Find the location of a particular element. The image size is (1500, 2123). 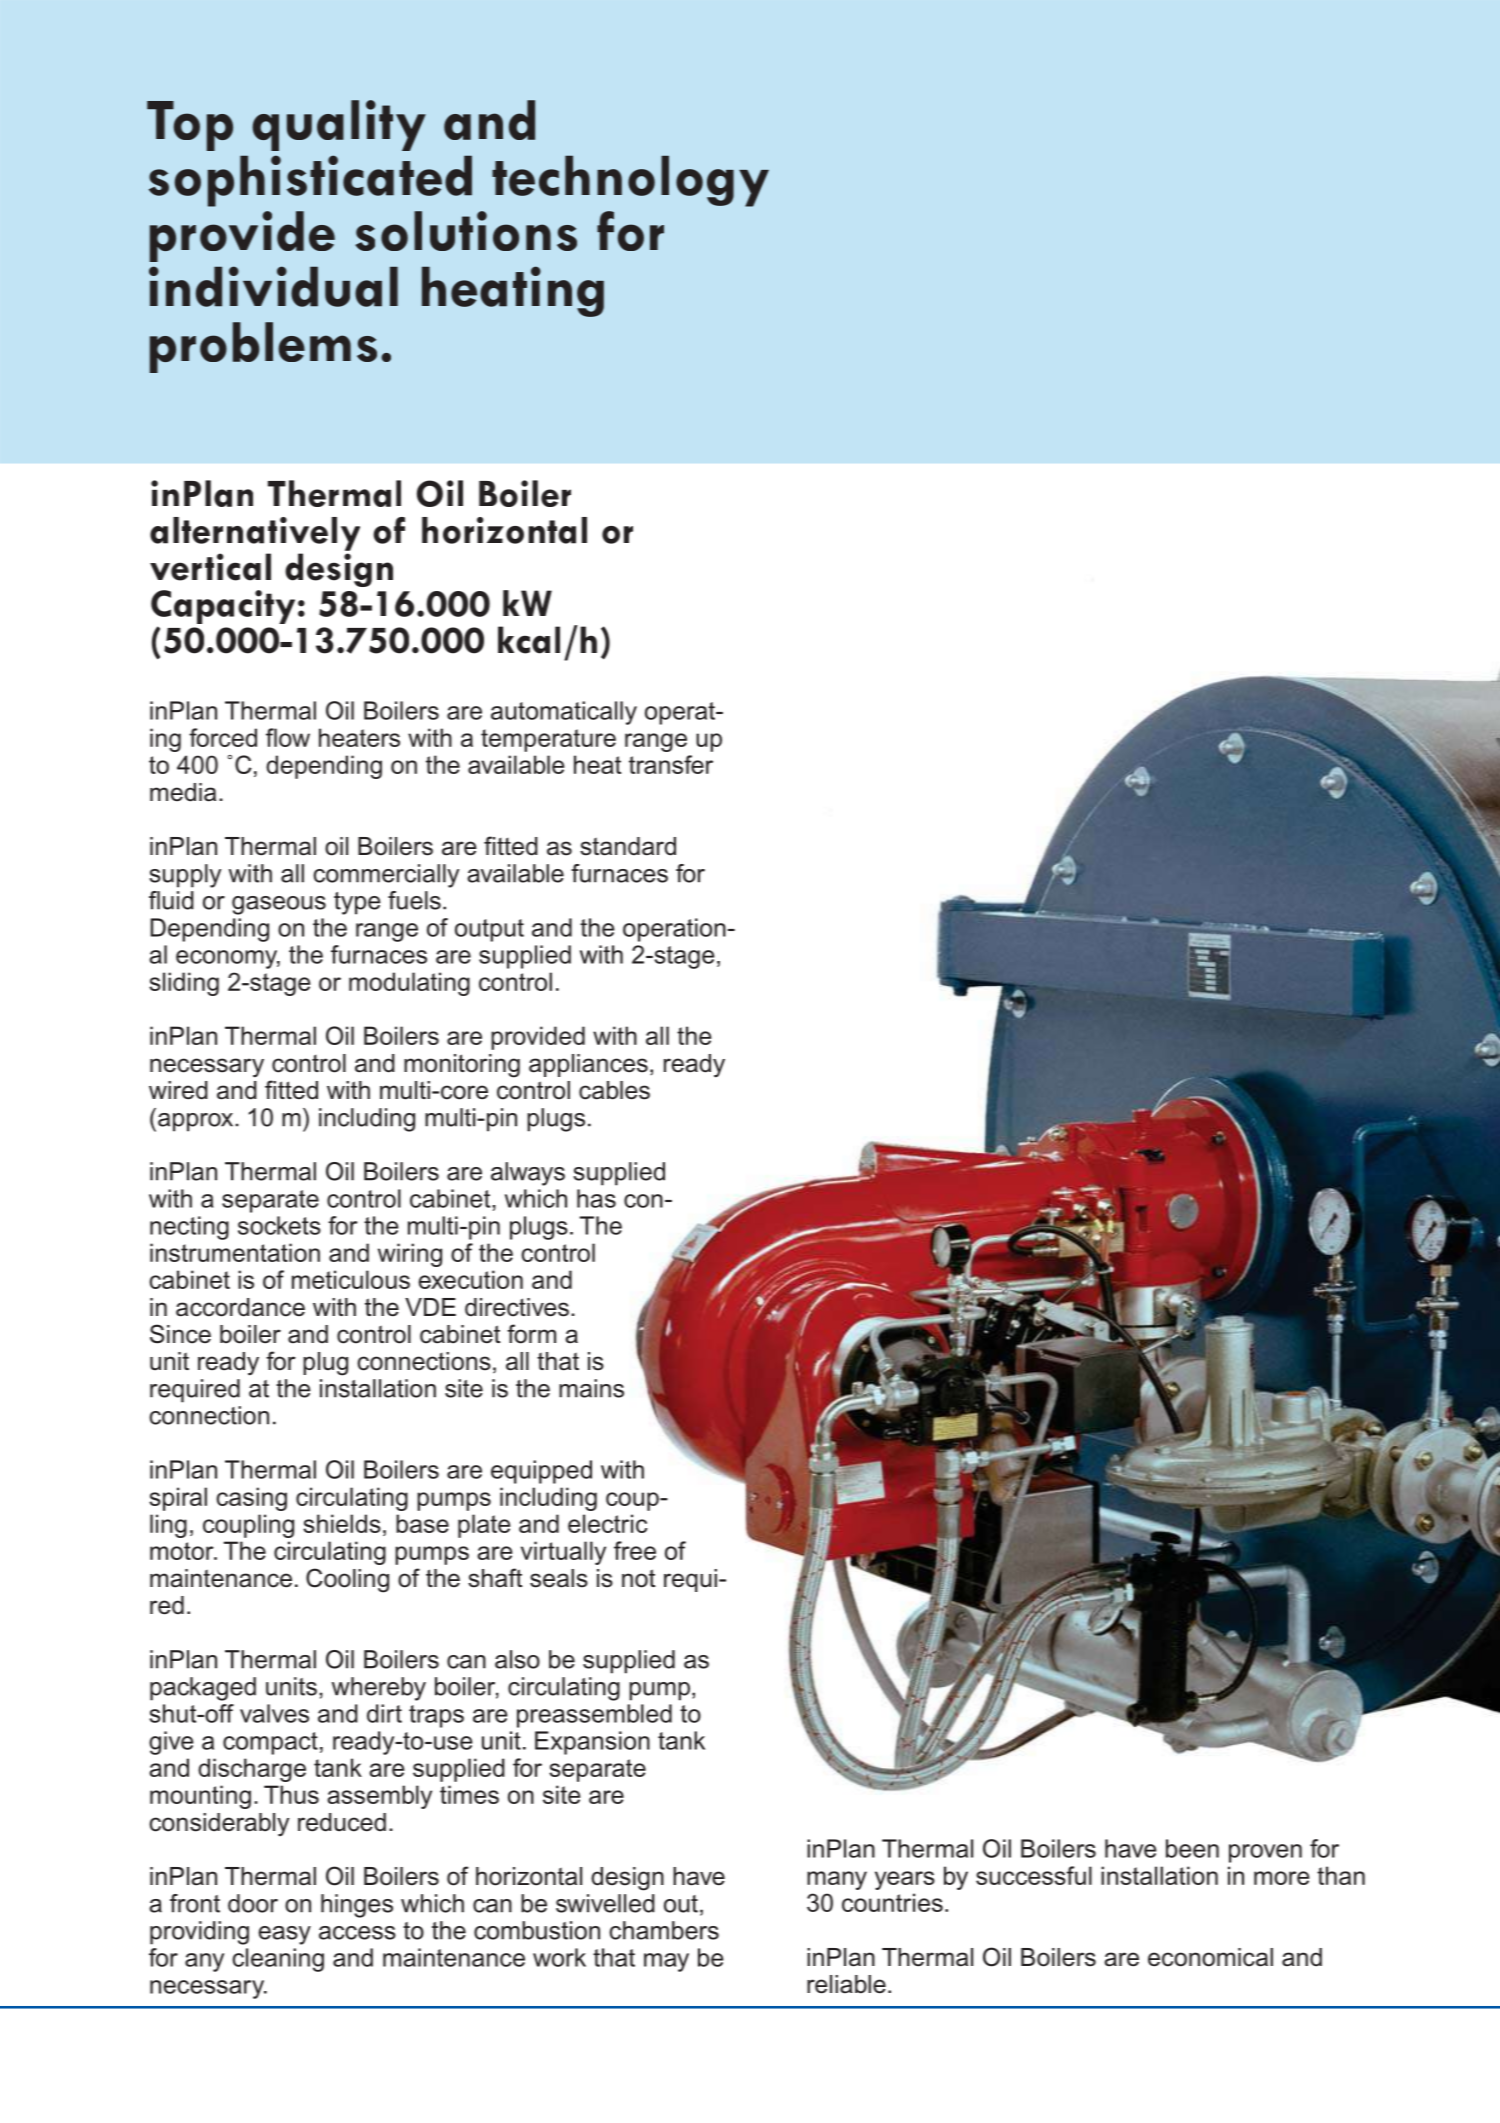

has is located at coordinates (596, 1198).
